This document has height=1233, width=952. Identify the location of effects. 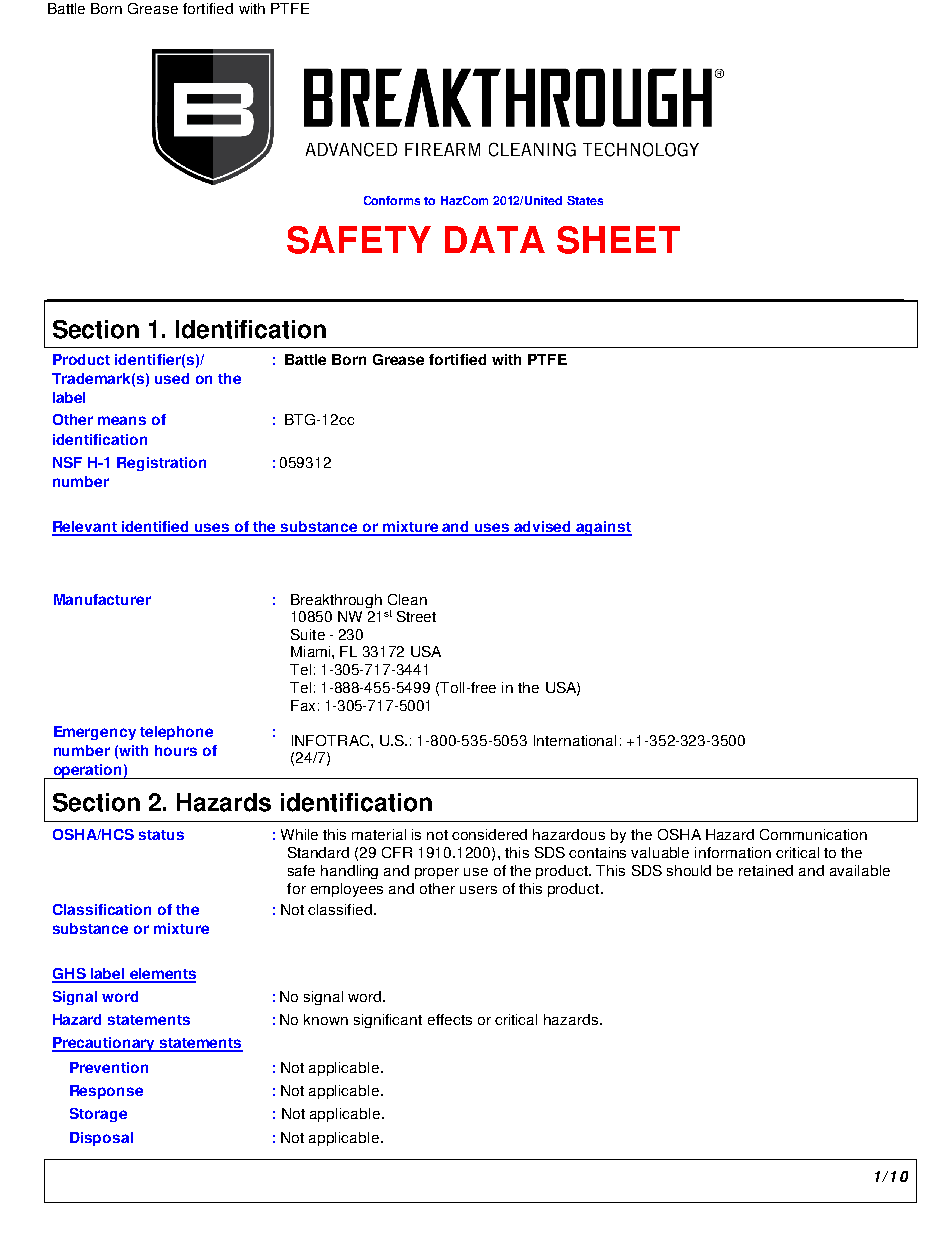
(450, 1019).
